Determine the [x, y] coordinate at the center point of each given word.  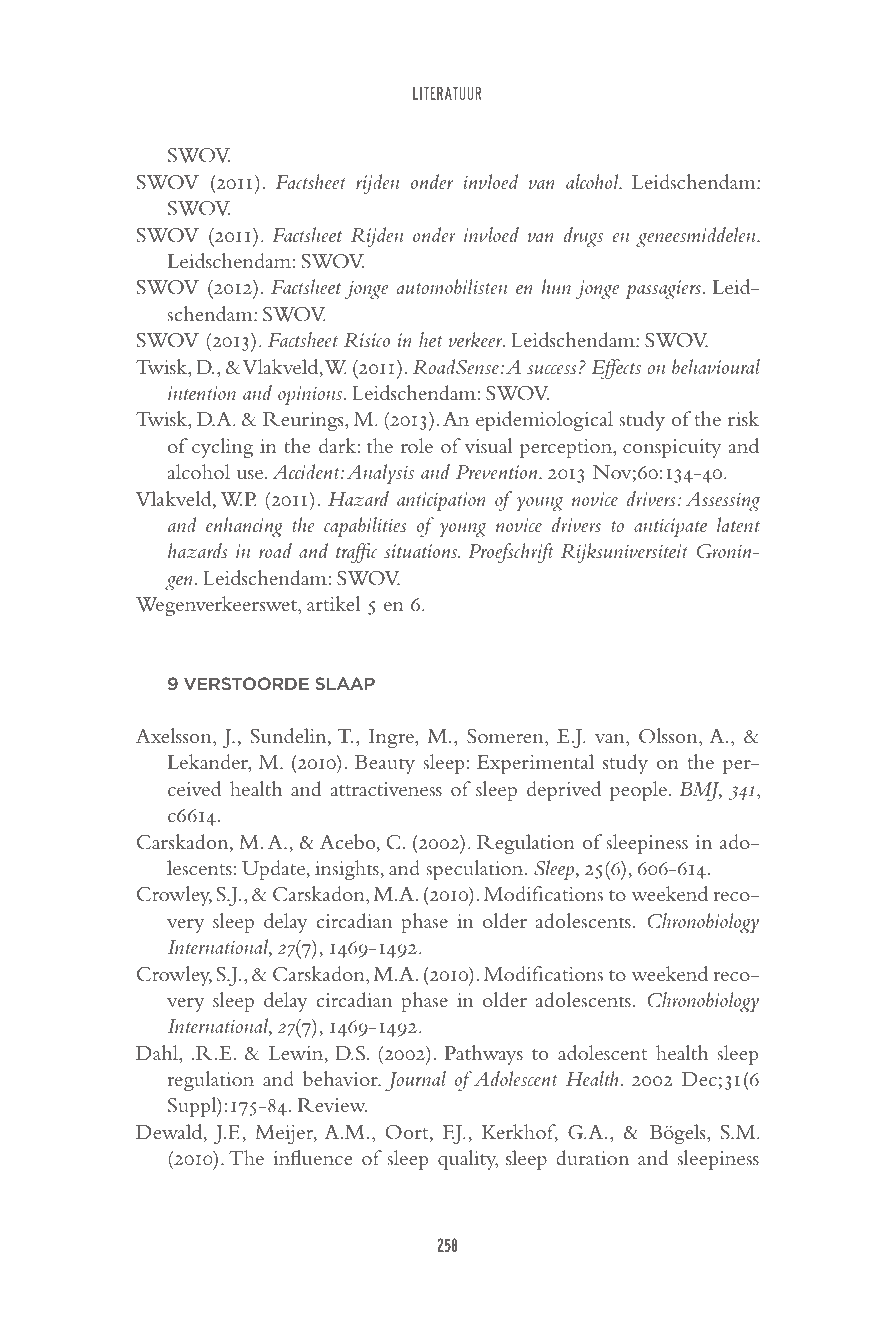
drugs [583, 237]
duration [593, 1157]
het [430, 339]
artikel [333, 604]
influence [312, 1158]
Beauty [385, 764]
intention [202, 393]
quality [468, 1160]
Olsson [669, 737]
